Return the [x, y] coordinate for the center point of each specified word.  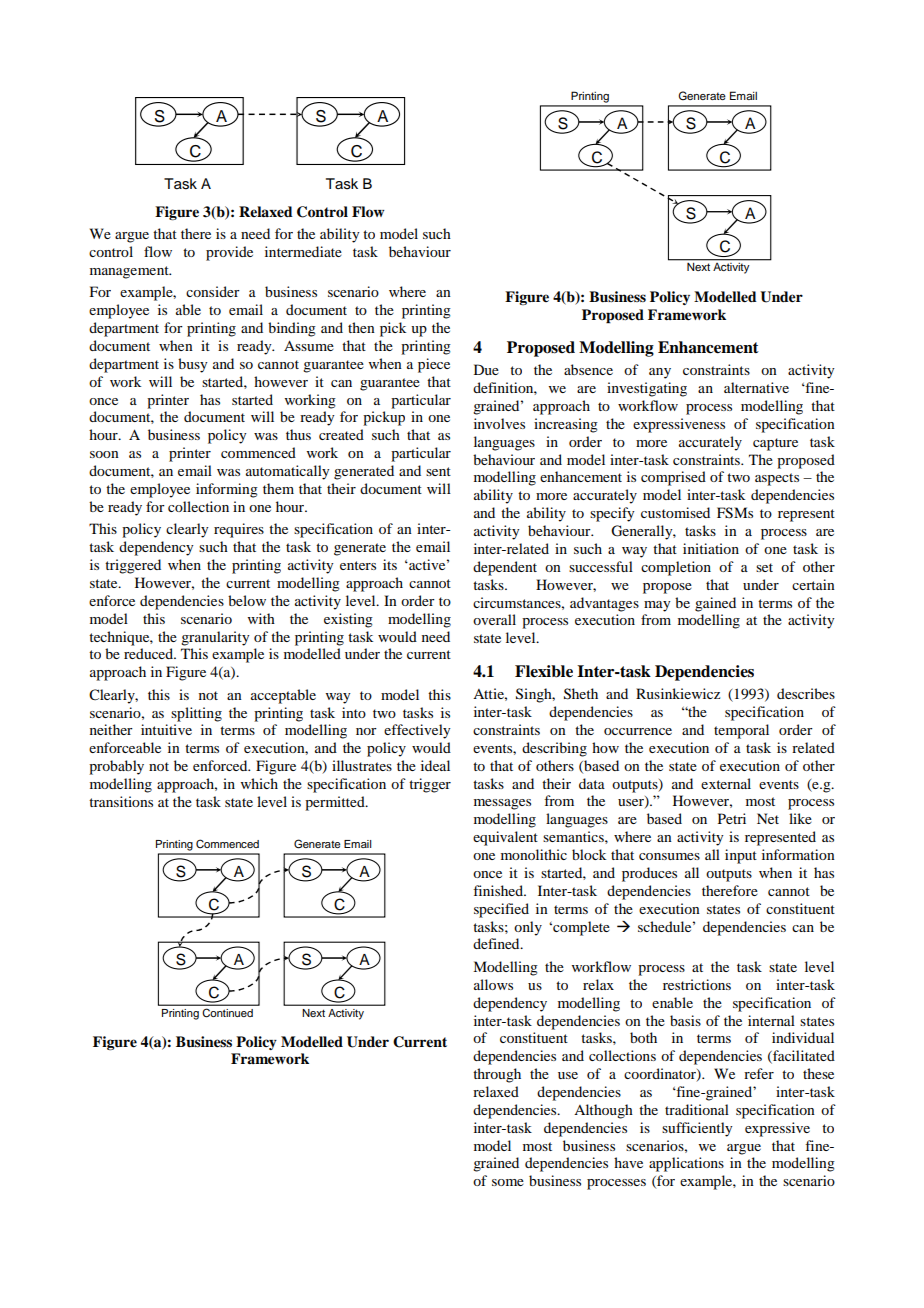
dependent [505, 568]
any [660, 373]
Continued [228, 1013]
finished [499, 890]
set [764, 567]
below [247, 600]
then [361, 327]
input [741, 856]
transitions [121, 801]
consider [213, 291]
